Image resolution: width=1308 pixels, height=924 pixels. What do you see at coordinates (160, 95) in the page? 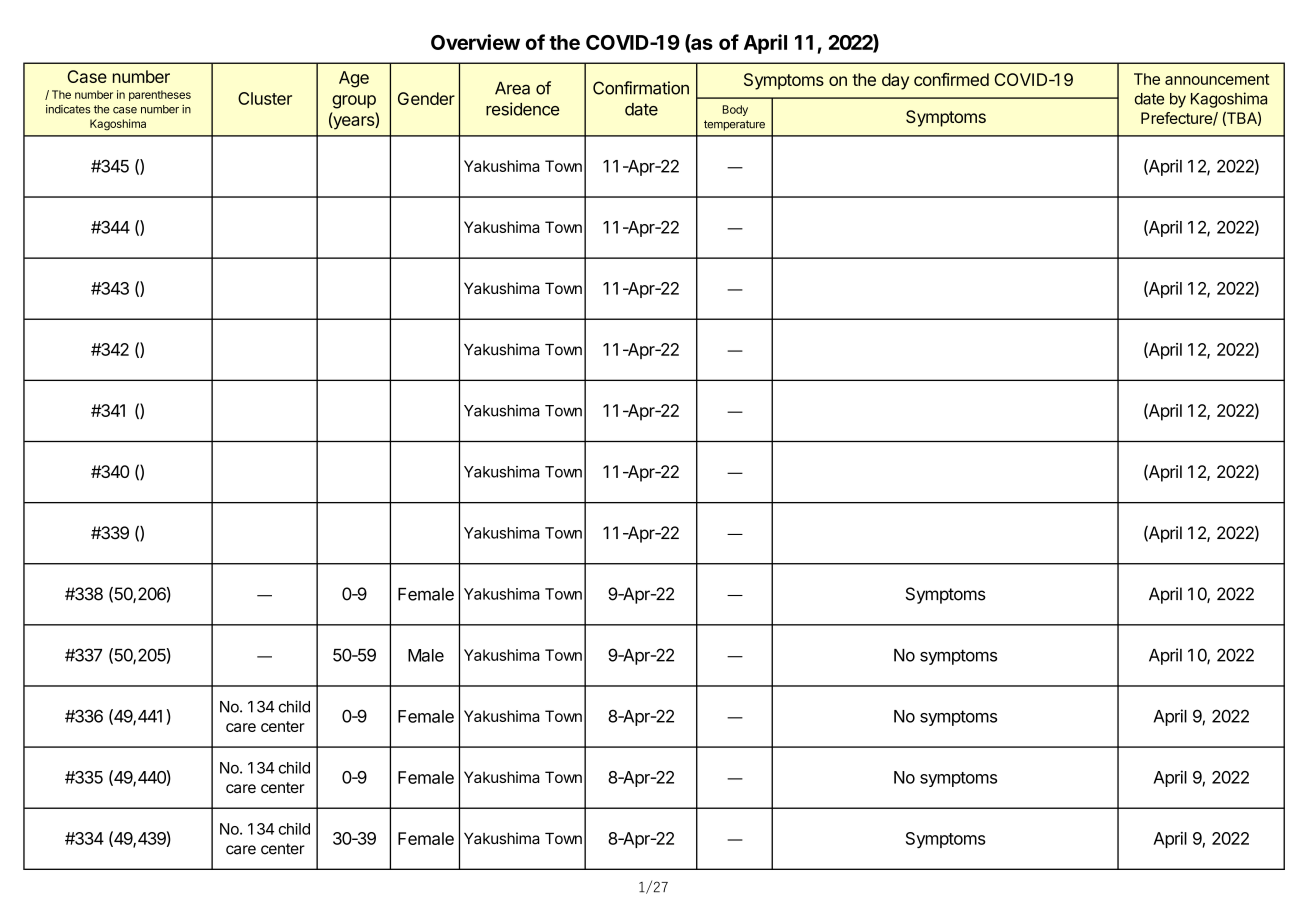
I see `parentheses` at bounding box center [160, 95].
